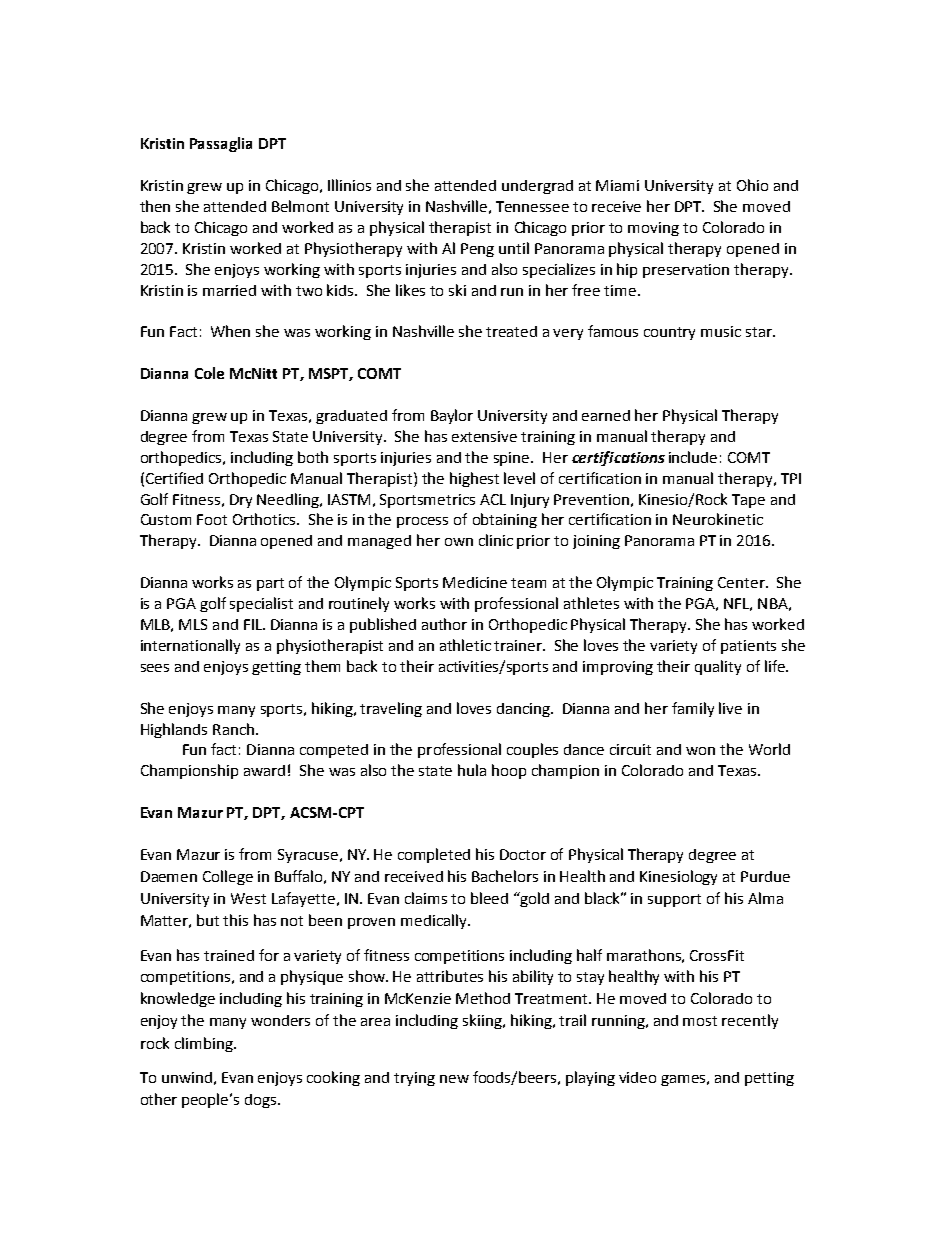  I want to click on new, so click(454, 1079).
